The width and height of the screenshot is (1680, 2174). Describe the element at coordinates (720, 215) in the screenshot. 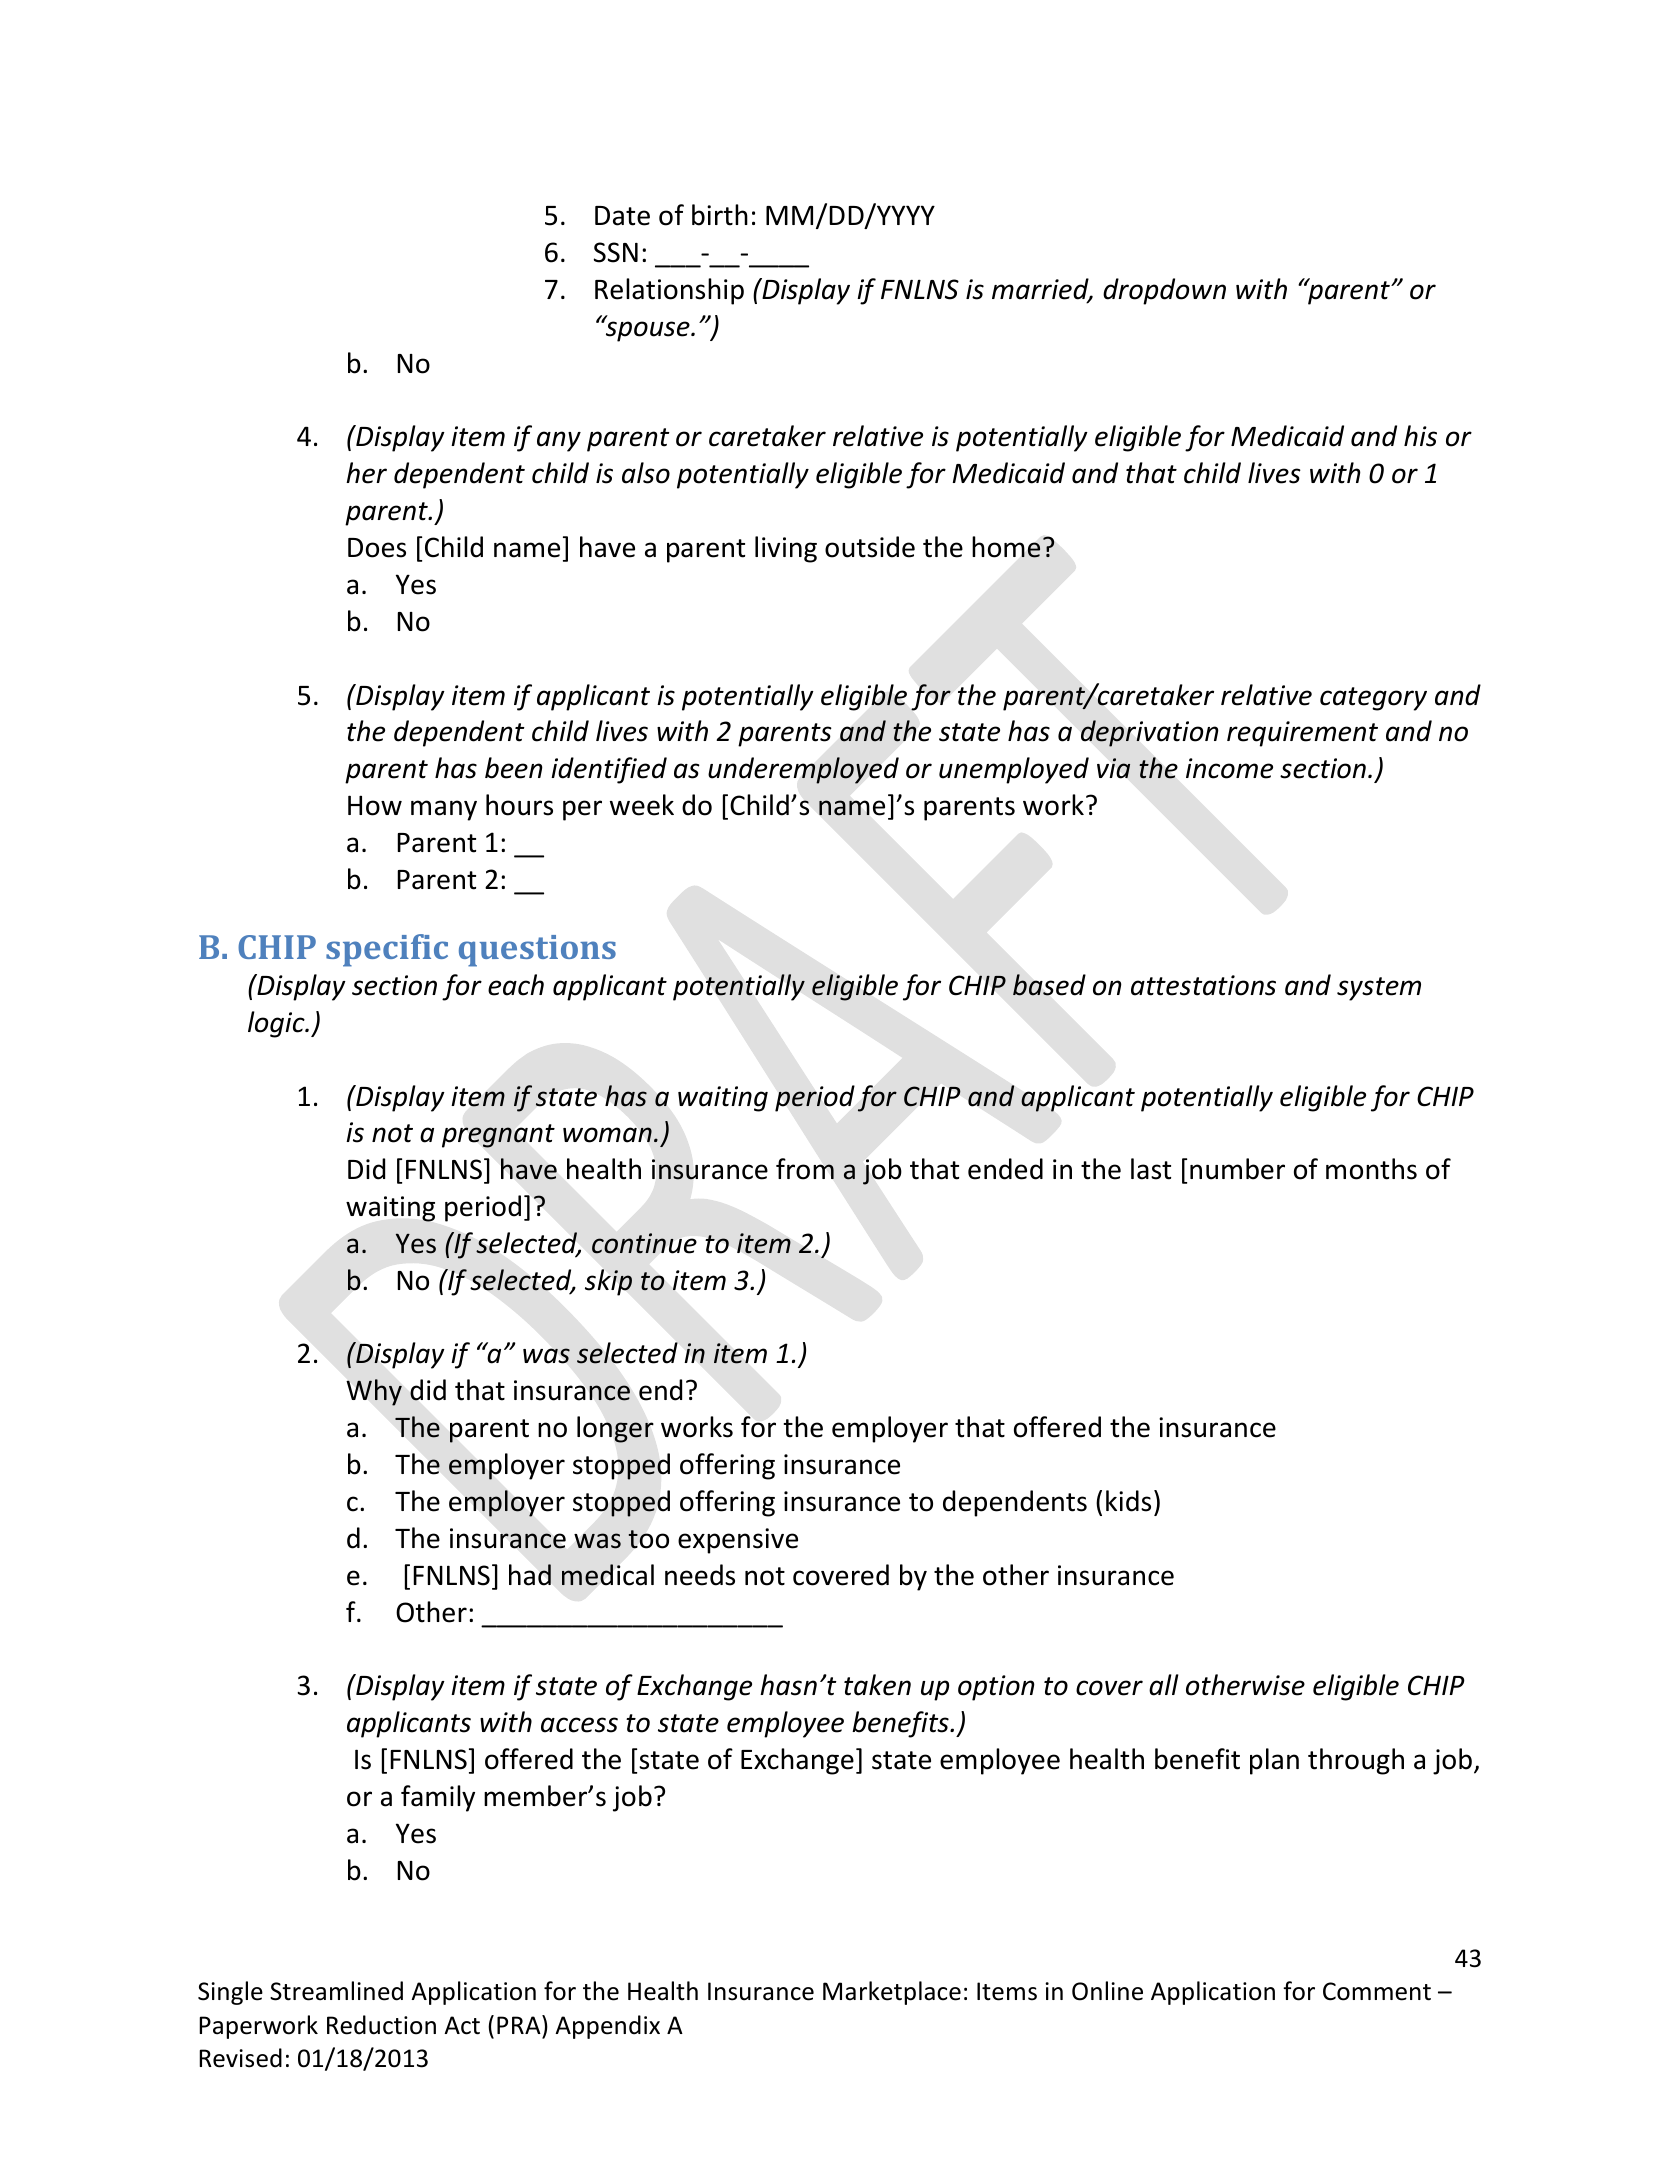

I see `birth` at that location.
